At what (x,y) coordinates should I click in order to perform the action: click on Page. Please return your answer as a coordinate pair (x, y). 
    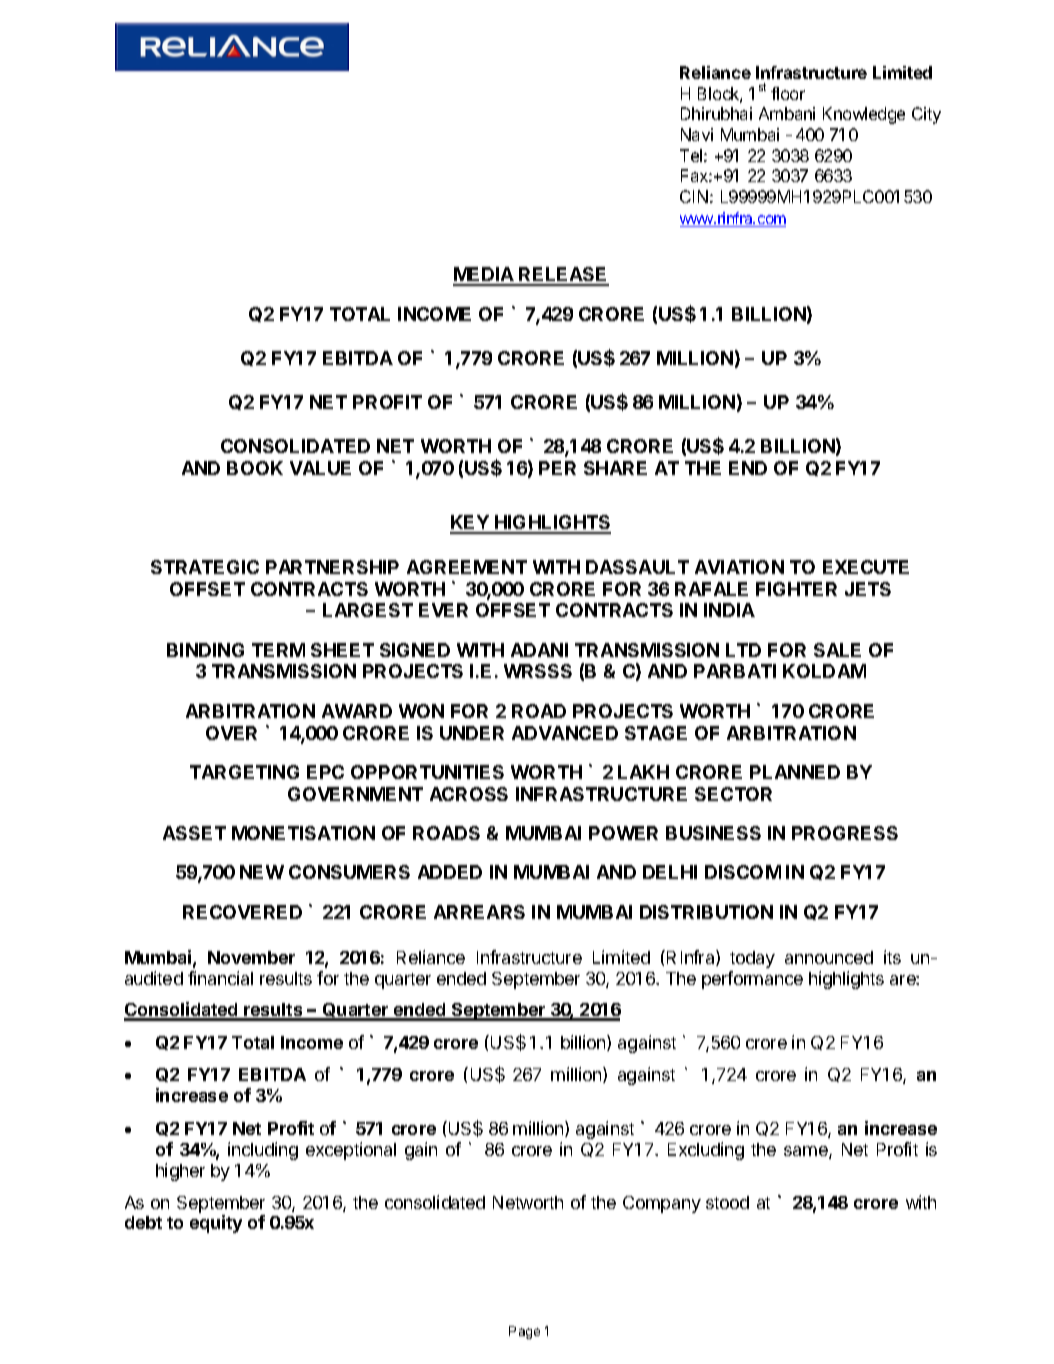
    Looking at the image, I should click on (524, 1332).
